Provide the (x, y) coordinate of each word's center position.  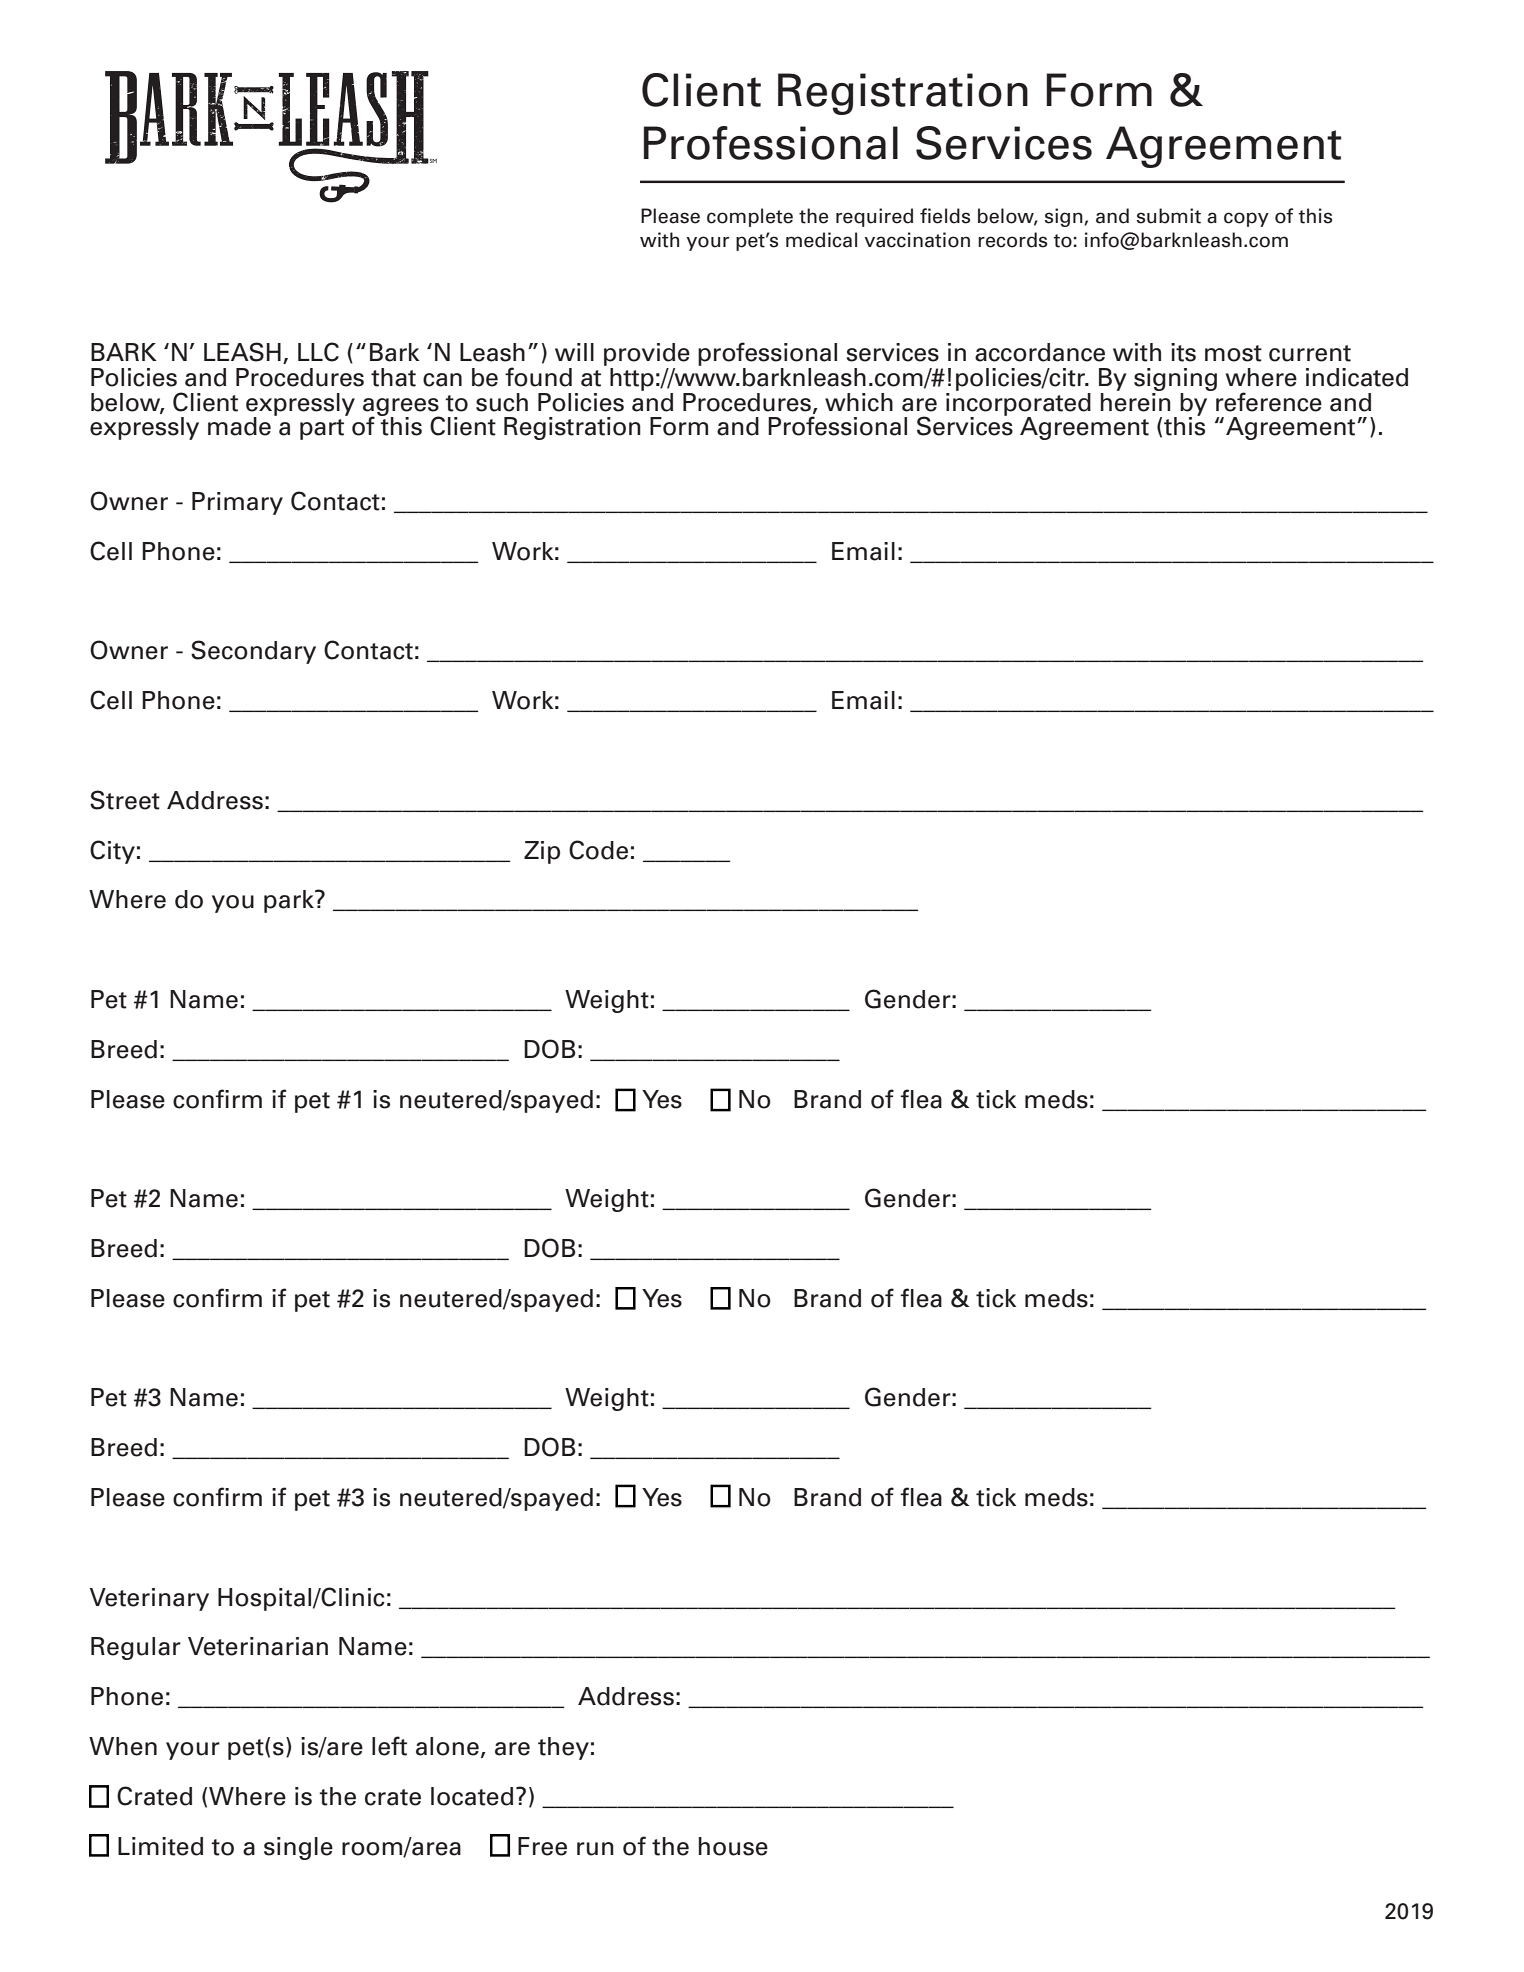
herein (1136, 401)
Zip (542, 852)
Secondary (253, 652)
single (298, 1848)
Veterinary (149, 1599)
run (595, 1849)
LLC (318, 352)
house (733, 1846)
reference (1269, 402)
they (563, 1748)
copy (1246, 219)
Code (598, 850)
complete (750, 217)
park (290, 901)
